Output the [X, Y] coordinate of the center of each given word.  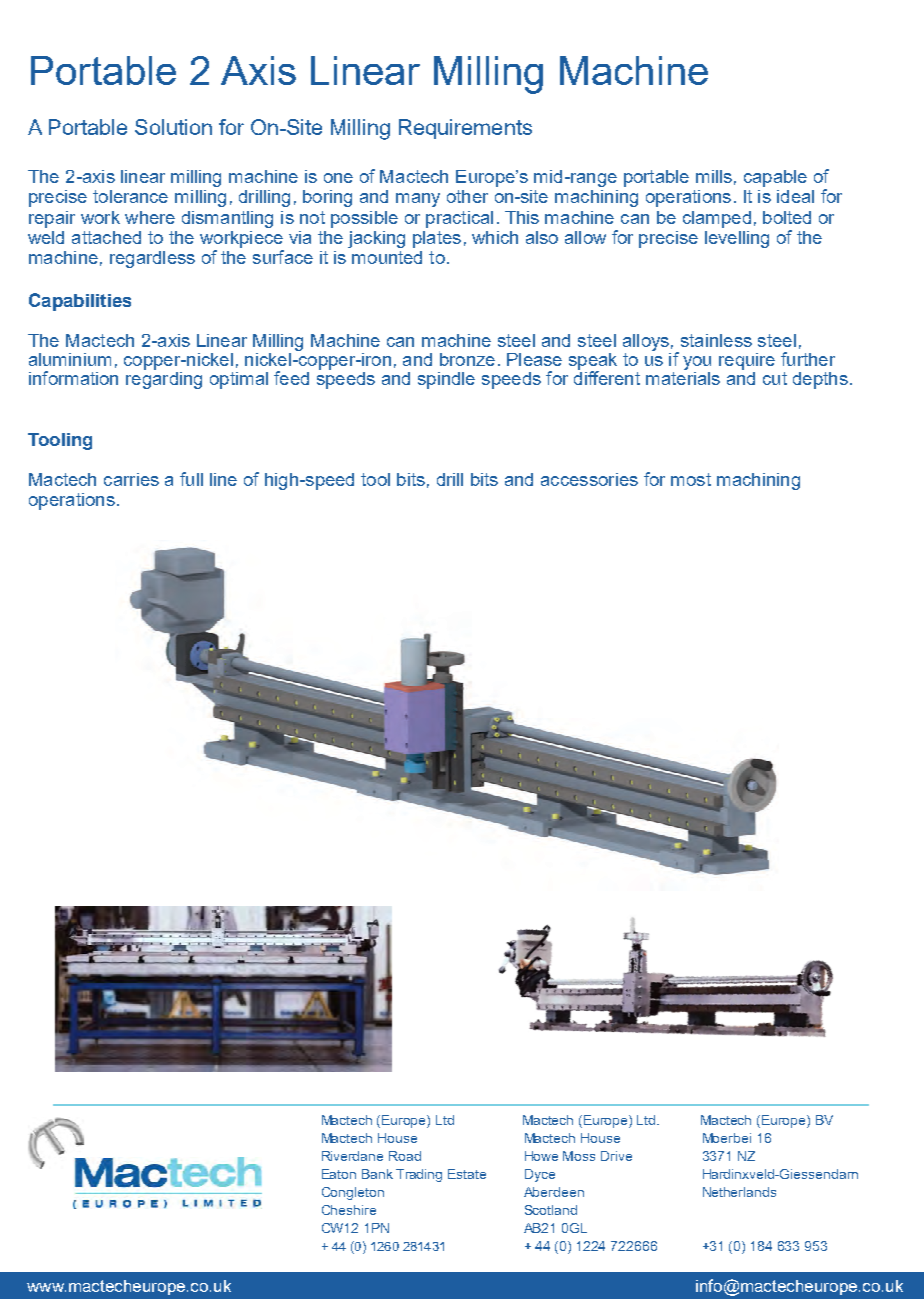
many [418, 200]
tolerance [130, 196]
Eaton [339, 1174]
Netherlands [739, 1192]
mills [714, 176]
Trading [419, 1175]
